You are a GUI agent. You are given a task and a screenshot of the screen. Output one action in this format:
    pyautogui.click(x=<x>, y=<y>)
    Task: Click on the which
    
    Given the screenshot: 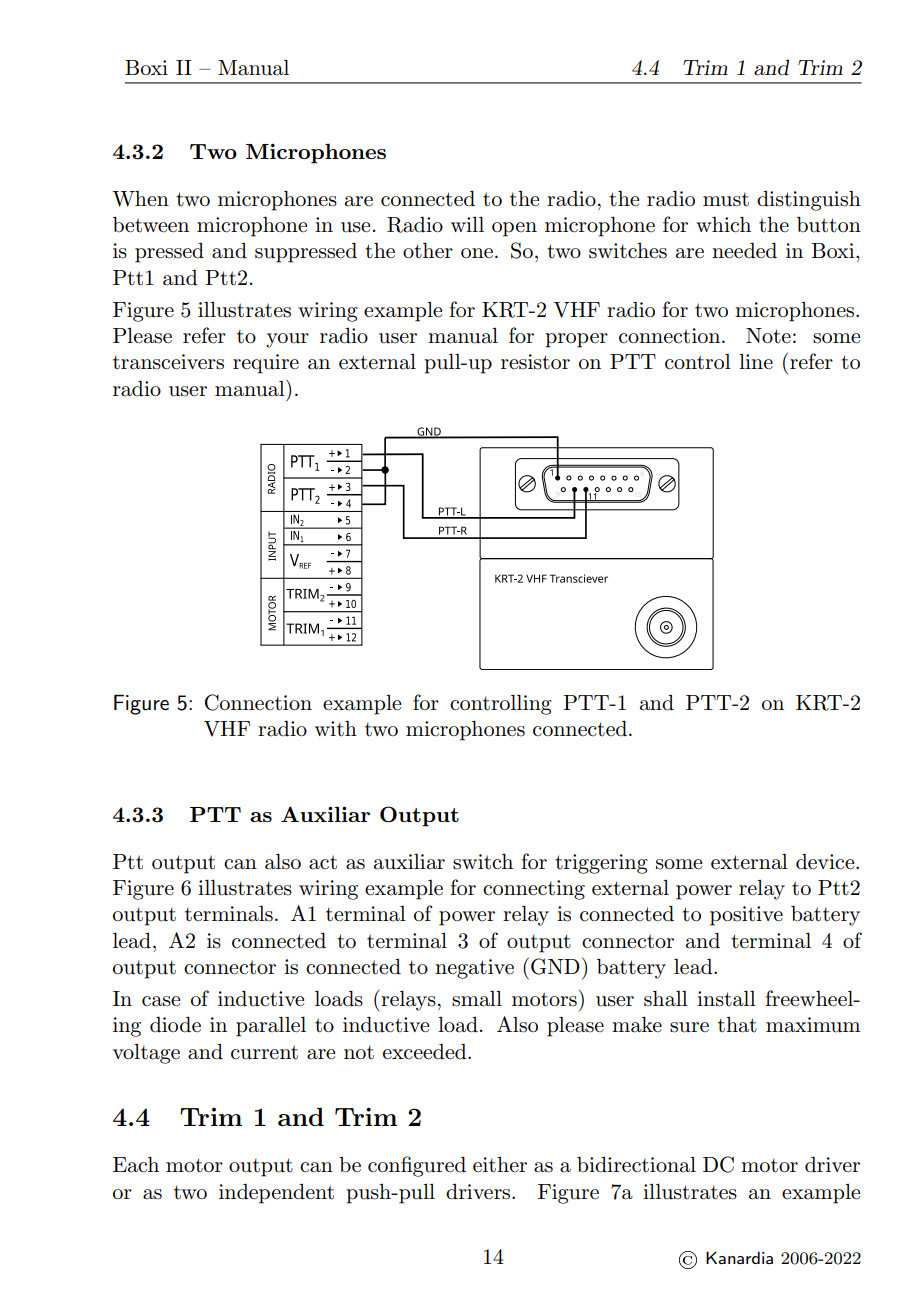 What is the action you would take?
    pyautogui.click(x=723, y=224)
